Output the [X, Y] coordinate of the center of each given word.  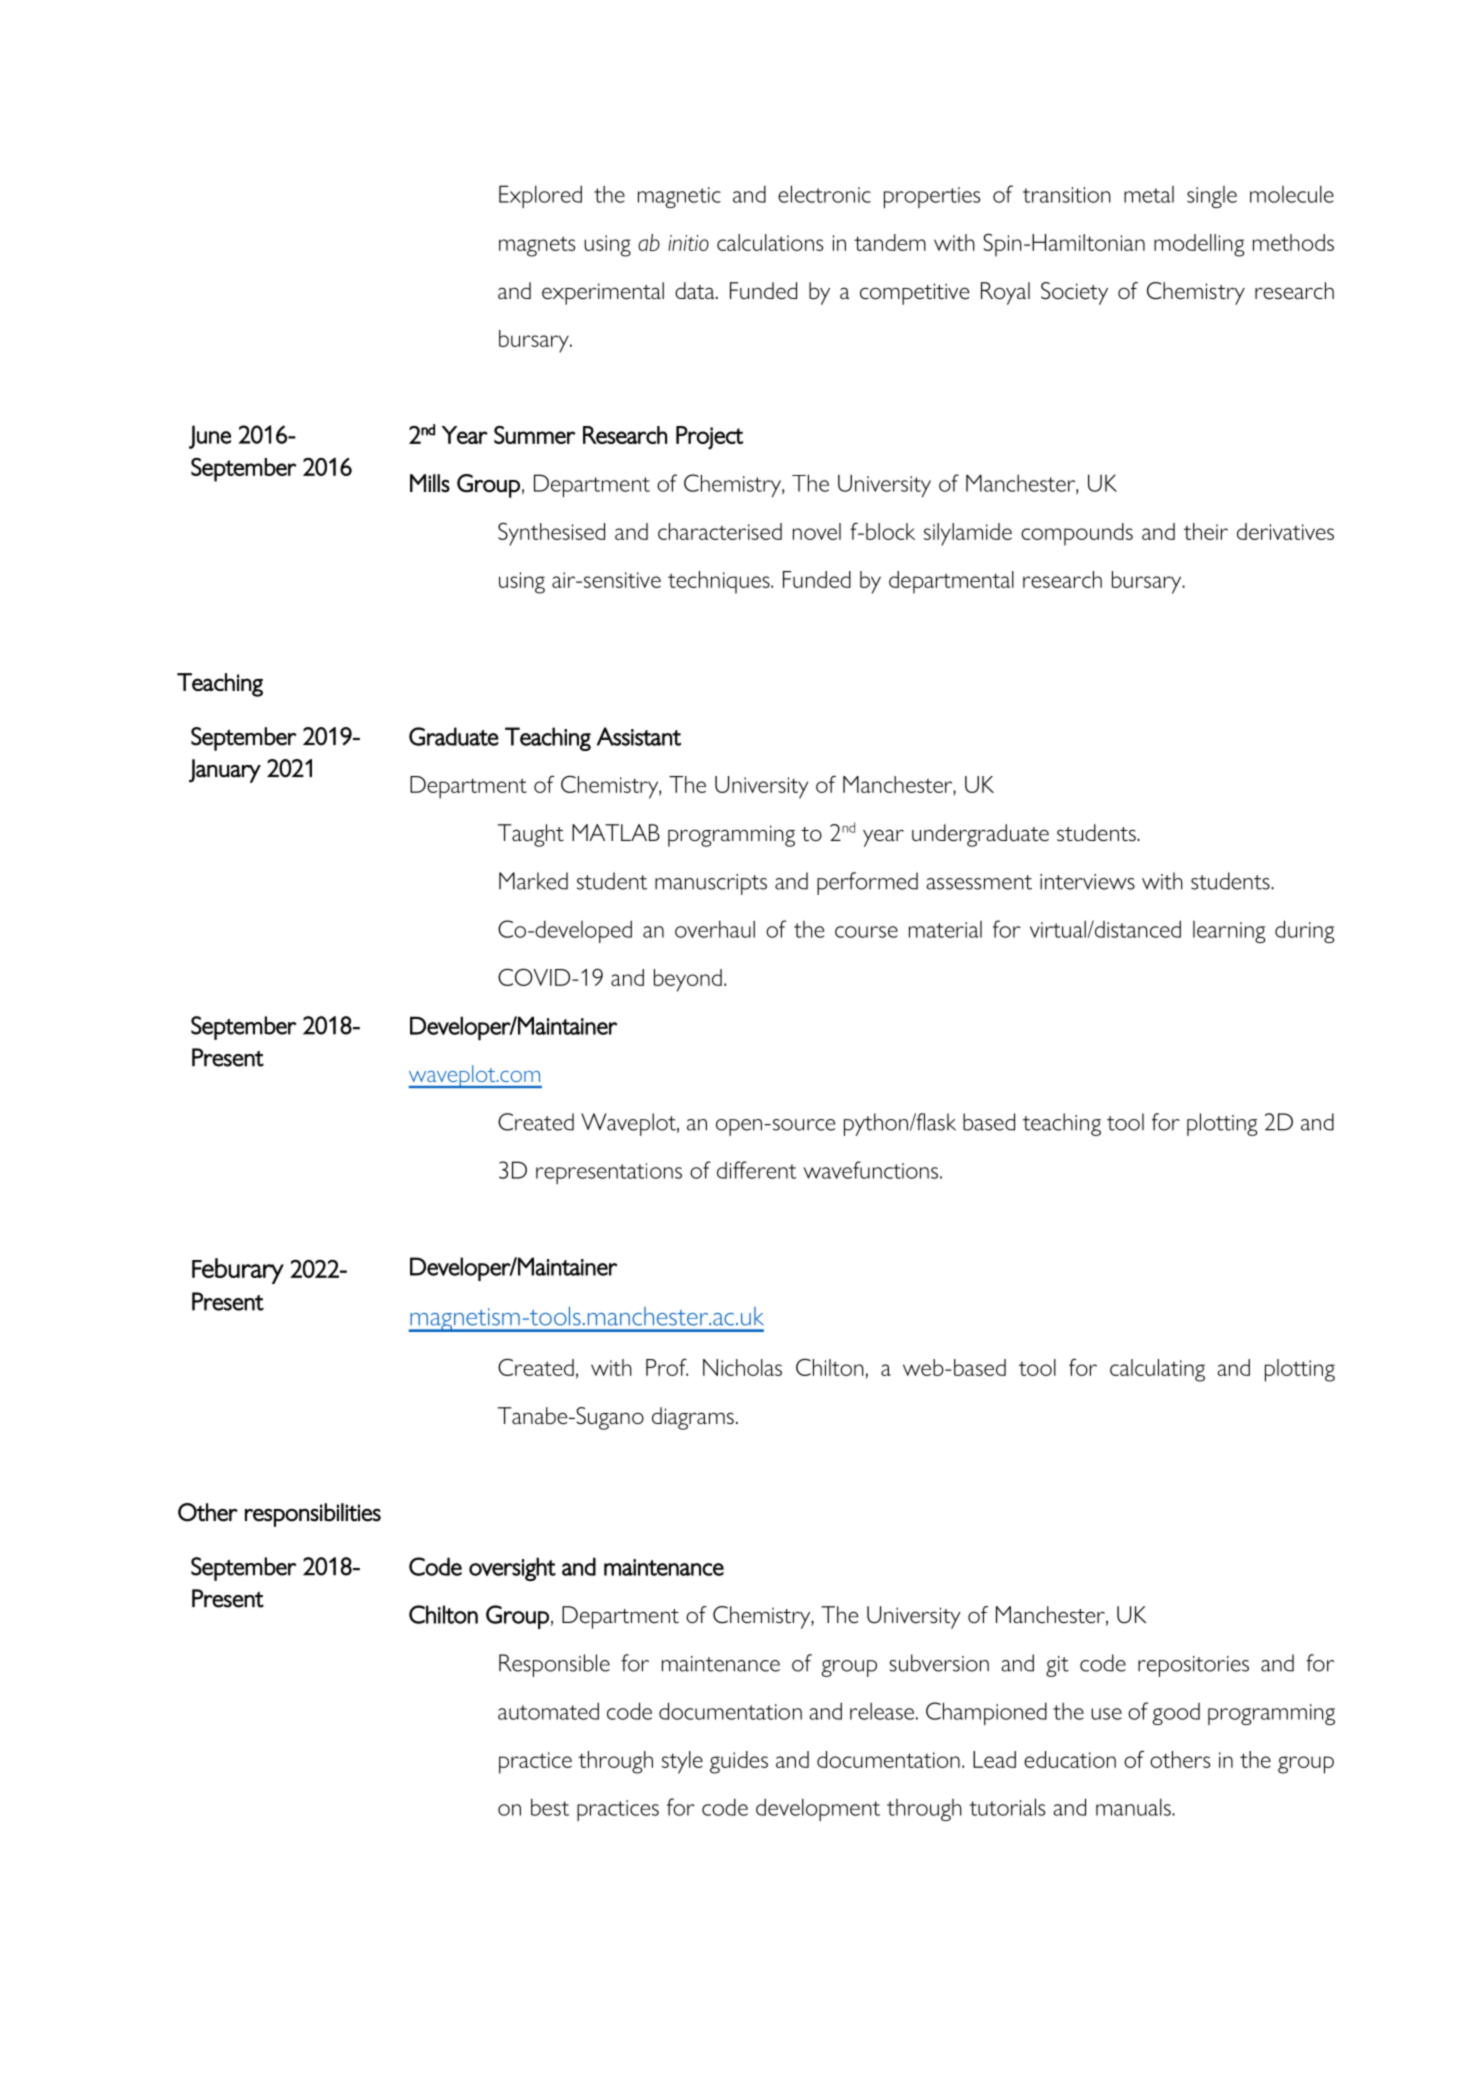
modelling [1199, 245]
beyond [688, 980]
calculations [770, 242]
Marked [533, 881]
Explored [540, 196]
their [1206, 531]
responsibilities [313, 1515]
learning [1229, 932]
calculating [1157, 1370]
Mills [430, 483]
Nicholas [742, 1367]
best [550, 1807]
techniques [720, 582]
